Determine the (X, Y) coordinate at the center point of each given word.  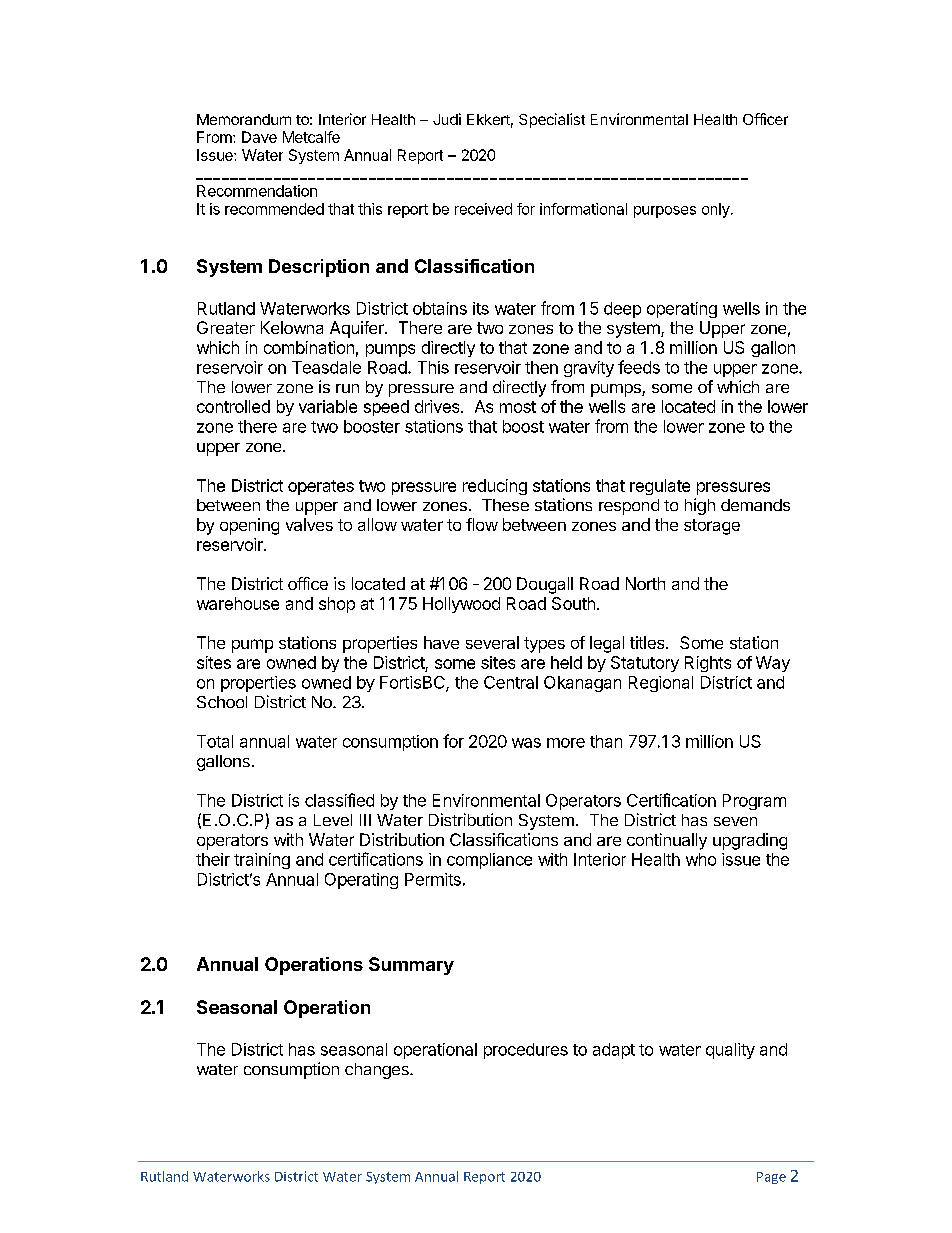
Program (754, 802)
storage (712, 527)
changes (378, 1071)
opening (249, 526)
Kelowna (292, 327)
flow (482, 524)
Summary (411, 966)
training (262, 861)
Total (215, 741)
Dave (259, 137)
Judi (447, 119)
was (526, 743)
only (717, 210)
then (541, 367)
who (701, 859)
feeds (639, 367)
